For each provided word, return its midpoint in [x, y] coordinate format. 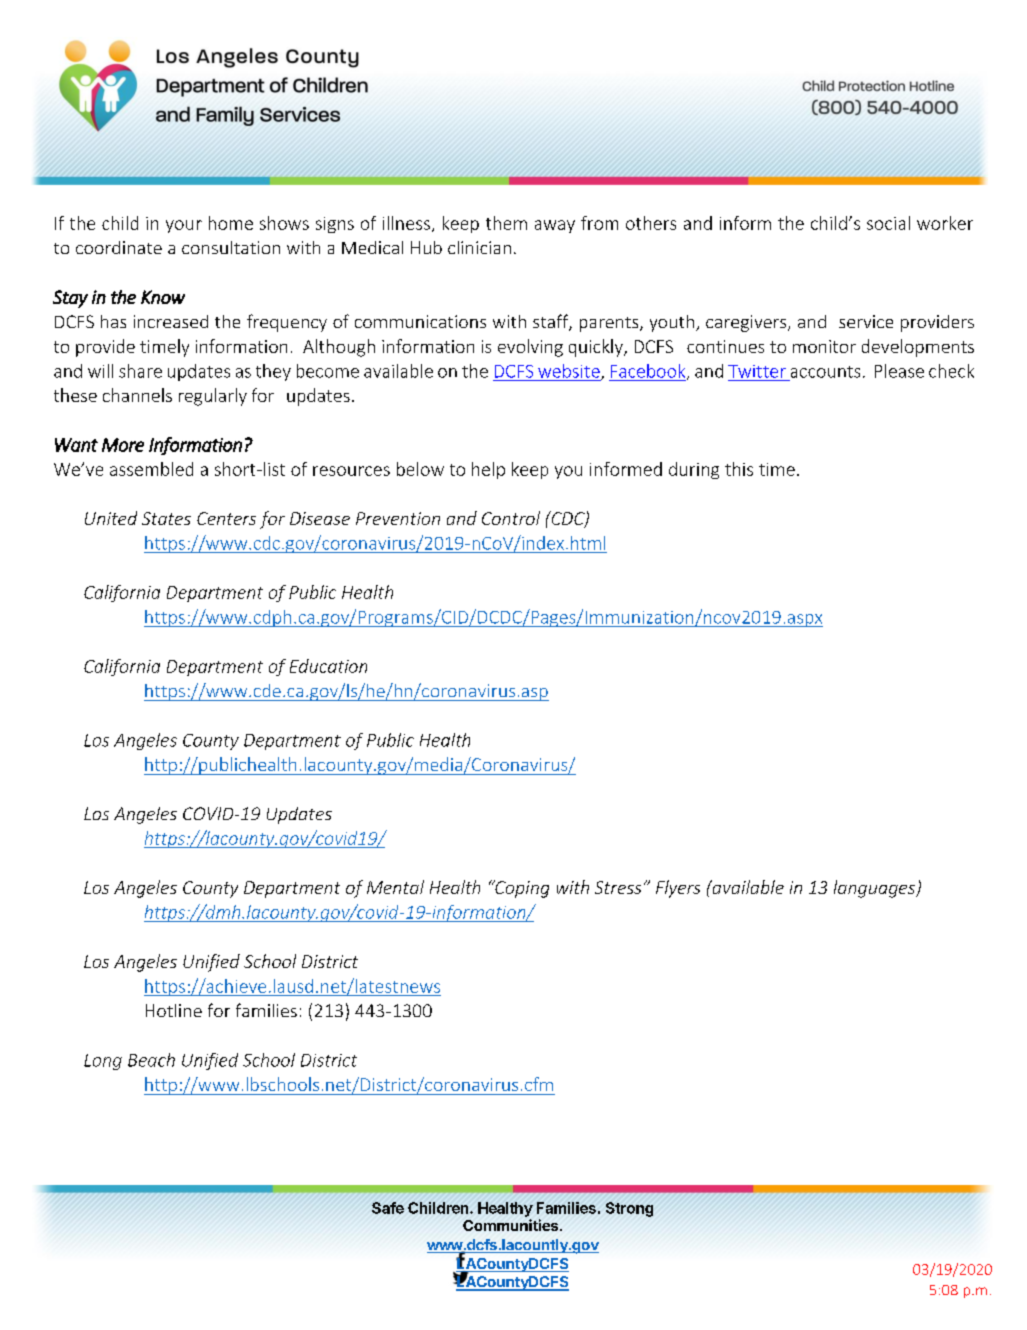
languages [876, 889]
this [739, 469]
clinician [479, 247]
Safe [388, 1208]
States [166, 518]
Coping [521, 889]
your [184, 226]
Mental [395, 887]
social [888, 223]
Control [511, 518]
